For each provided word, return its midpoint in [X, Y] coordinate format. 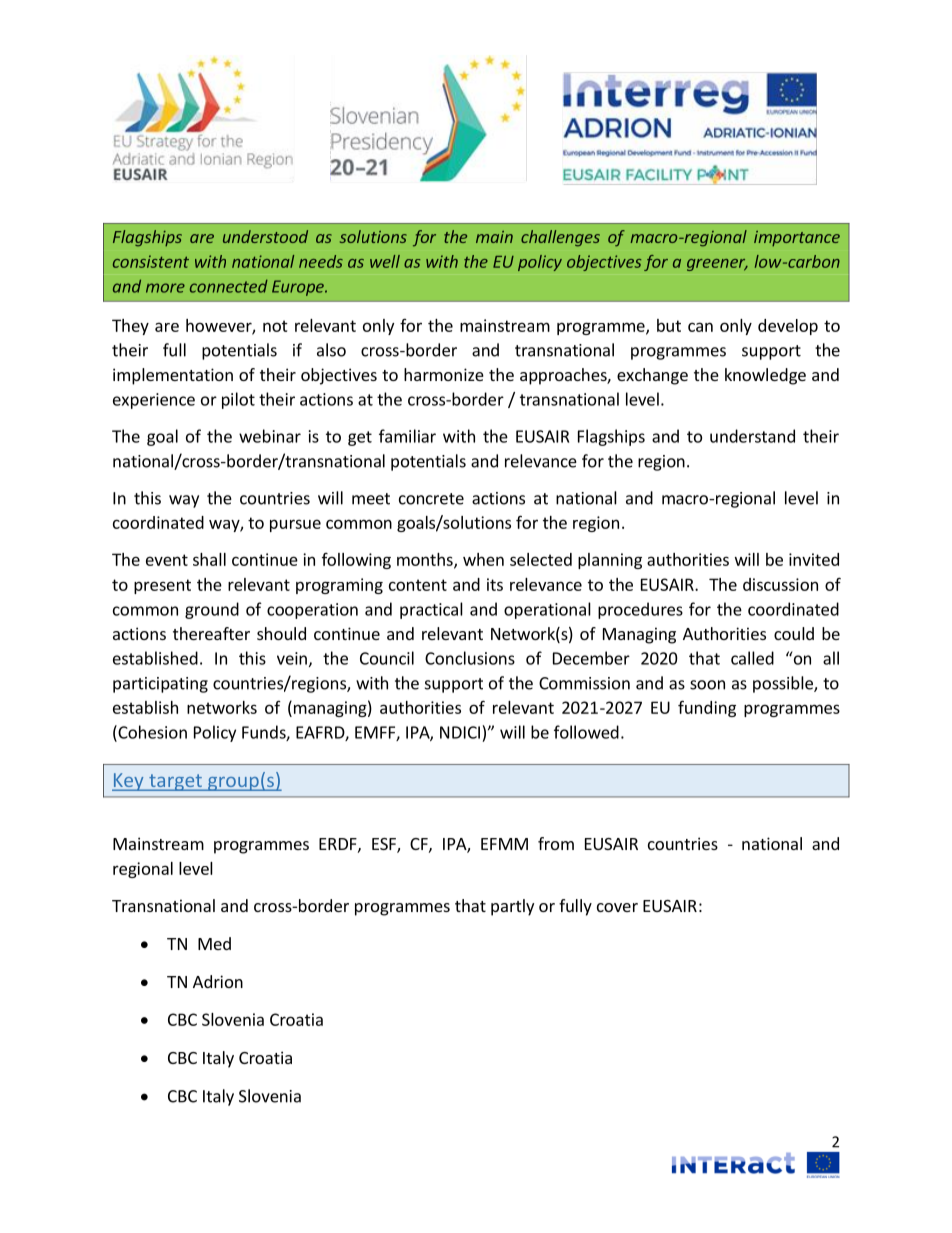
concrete [431, 499]
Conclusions [470, 658]
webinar [270, 436]
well [385, 261]
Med [214, 943]
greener [717, 265]
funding [707, 708]
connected [229, 286]
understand [752, 436]
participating [160, 685]
